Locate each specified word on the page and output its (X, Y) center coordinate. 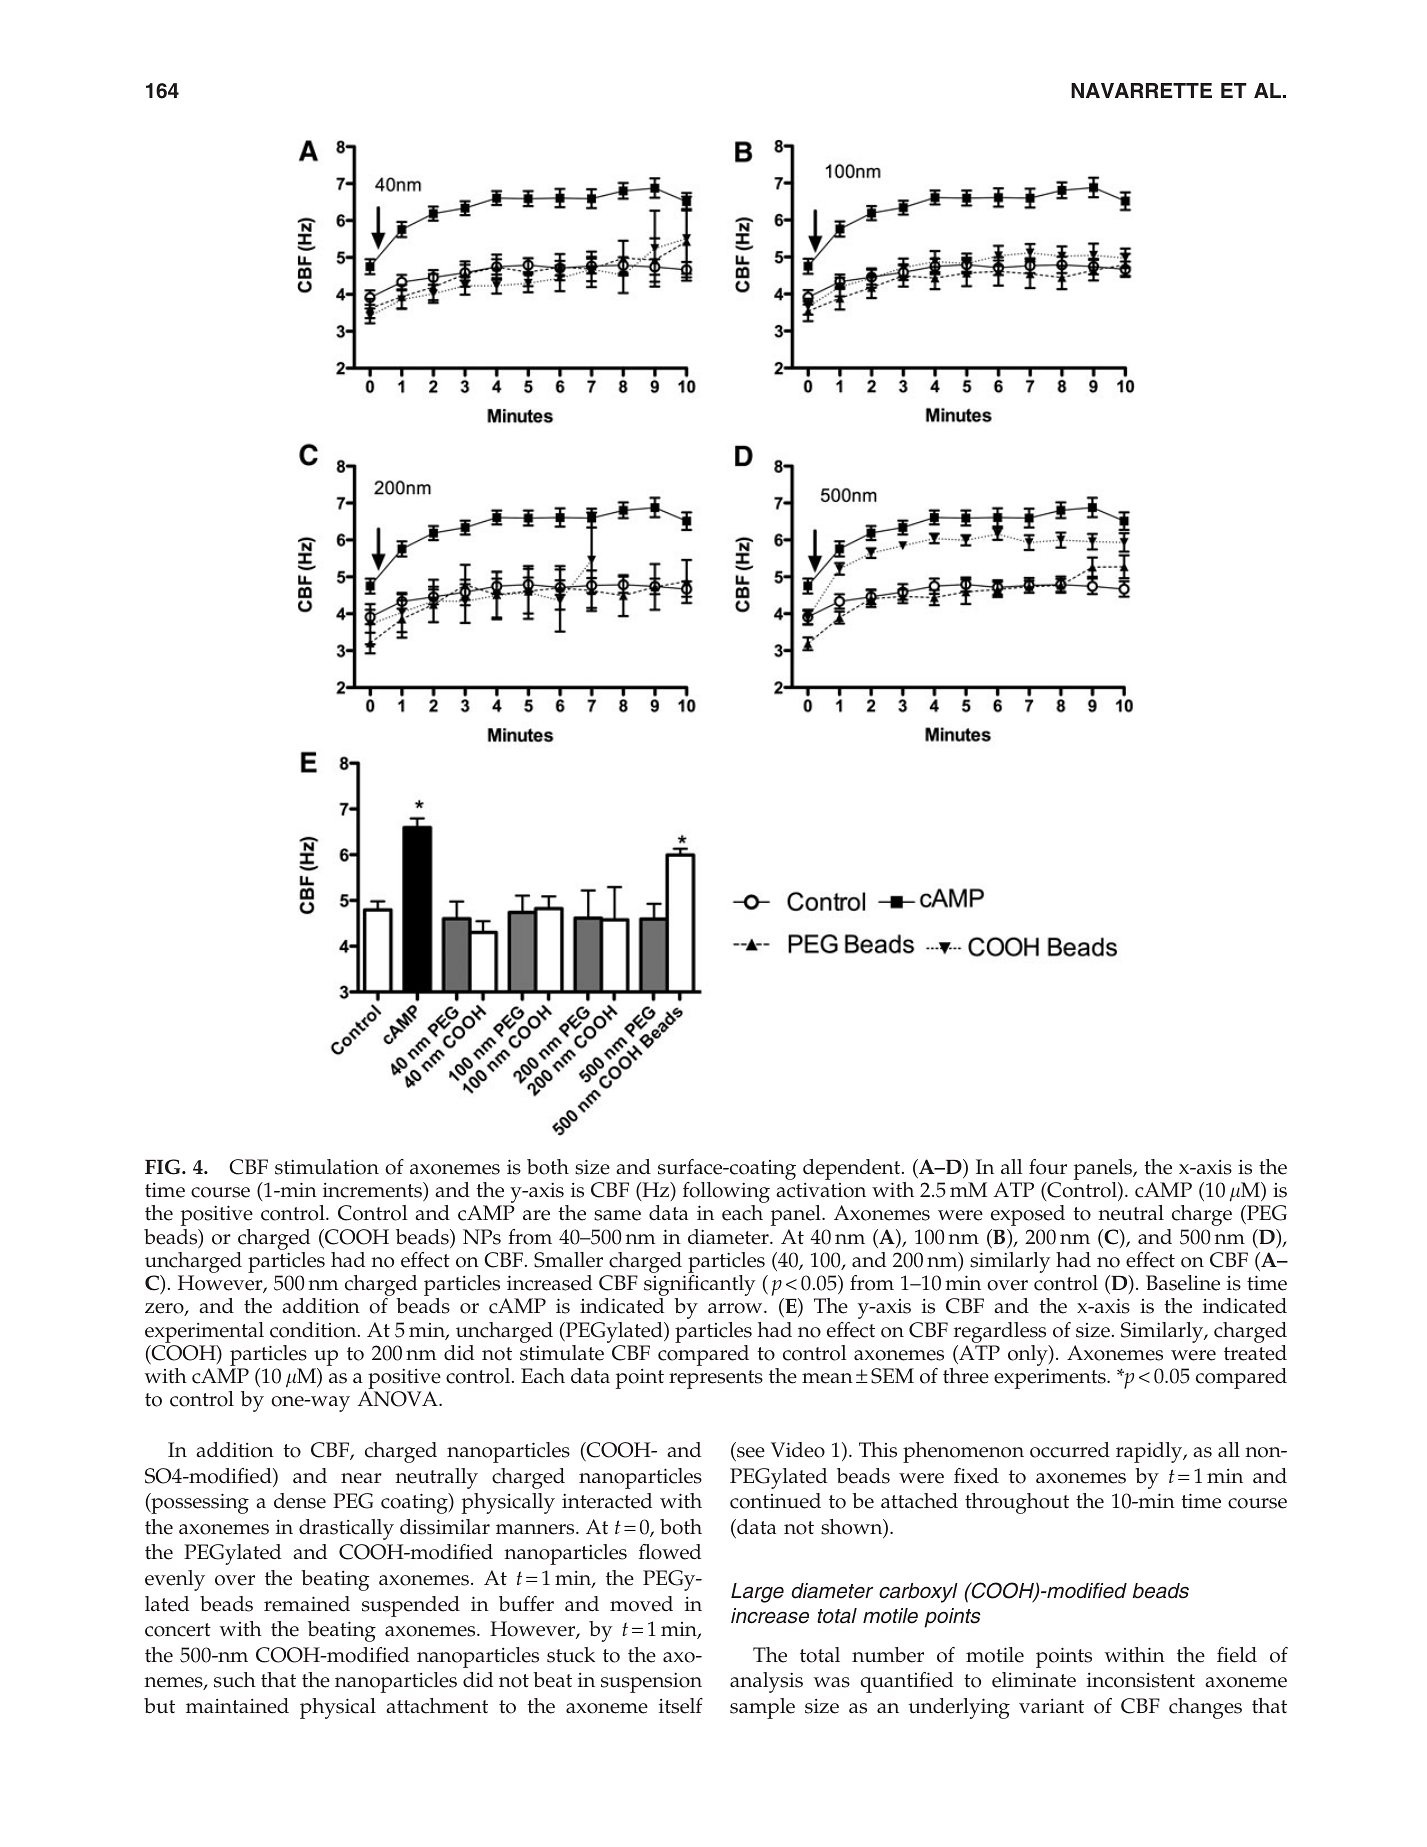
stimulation (327, 1167)
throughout (1017, 1503)
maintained (237, 1706)
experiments (1051, 1378)
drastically (346, 1529)
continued (775, 1501)
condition (314, 1330)
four (1048, 1167)
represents (716, 1379)
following (726, 1194)
